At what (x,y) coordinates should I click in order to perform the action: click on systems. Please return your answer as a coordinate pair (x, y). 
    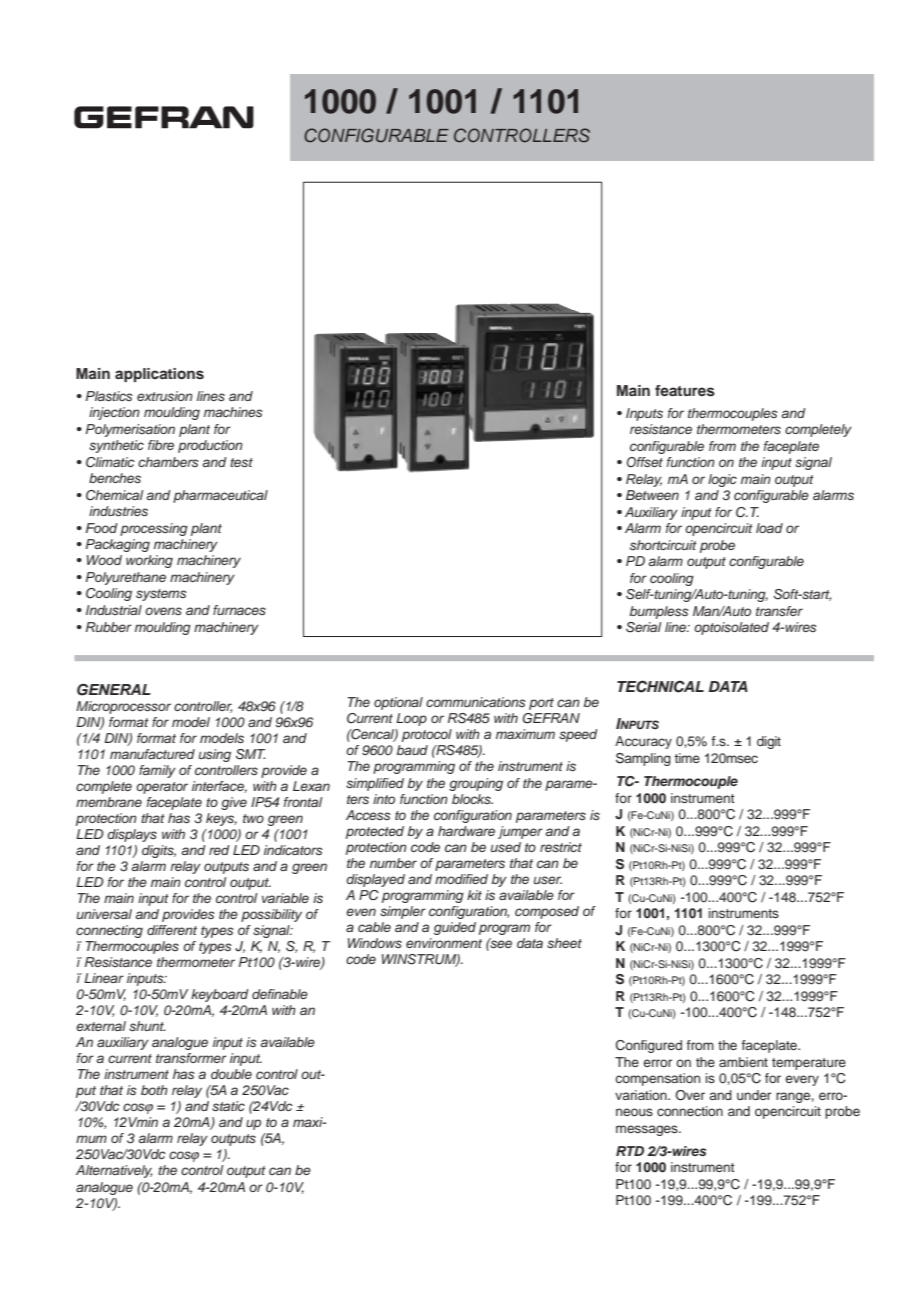
    Looking at the image, I should click on (161, 595).
